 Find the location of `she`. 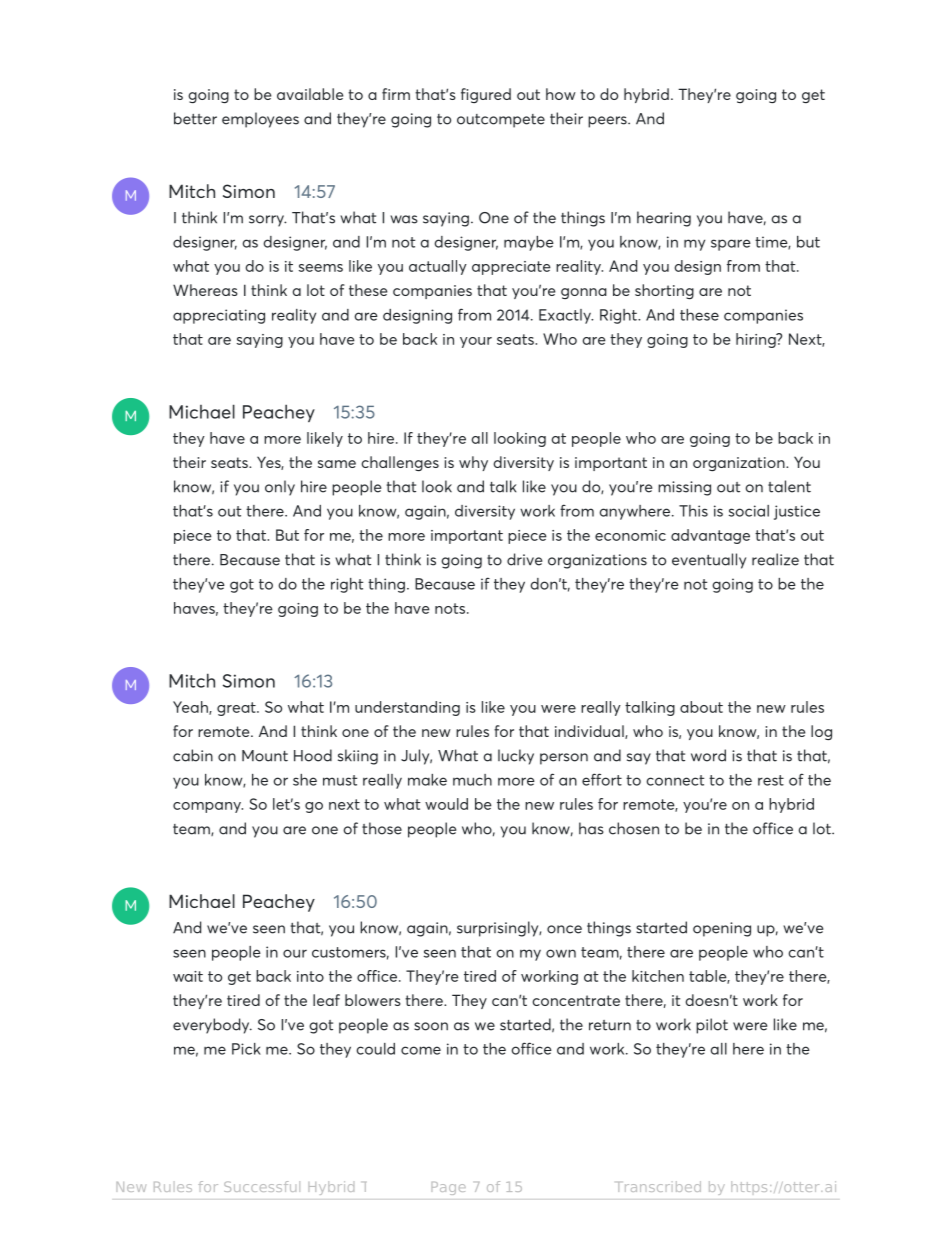

she is located at coordinates (305, 780).
